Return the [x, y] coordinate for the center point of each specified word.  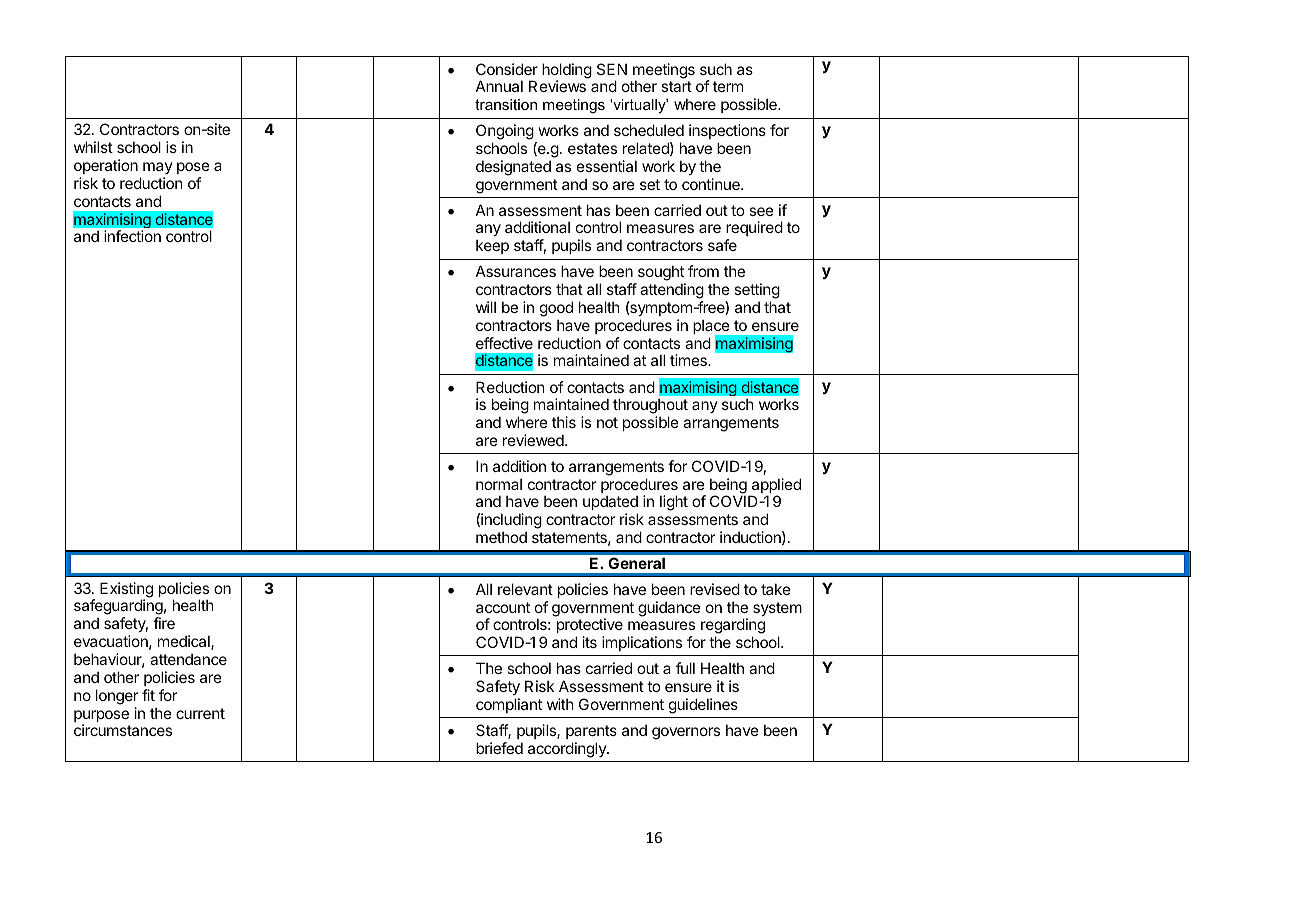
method [501, 537]
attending [672, 291]
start [676, 86]
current [200, 713]
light [674, 503]
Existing [126, 591]
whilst [93, 147]
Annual [499, 86]
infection [132, 236]
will [486, 307]
